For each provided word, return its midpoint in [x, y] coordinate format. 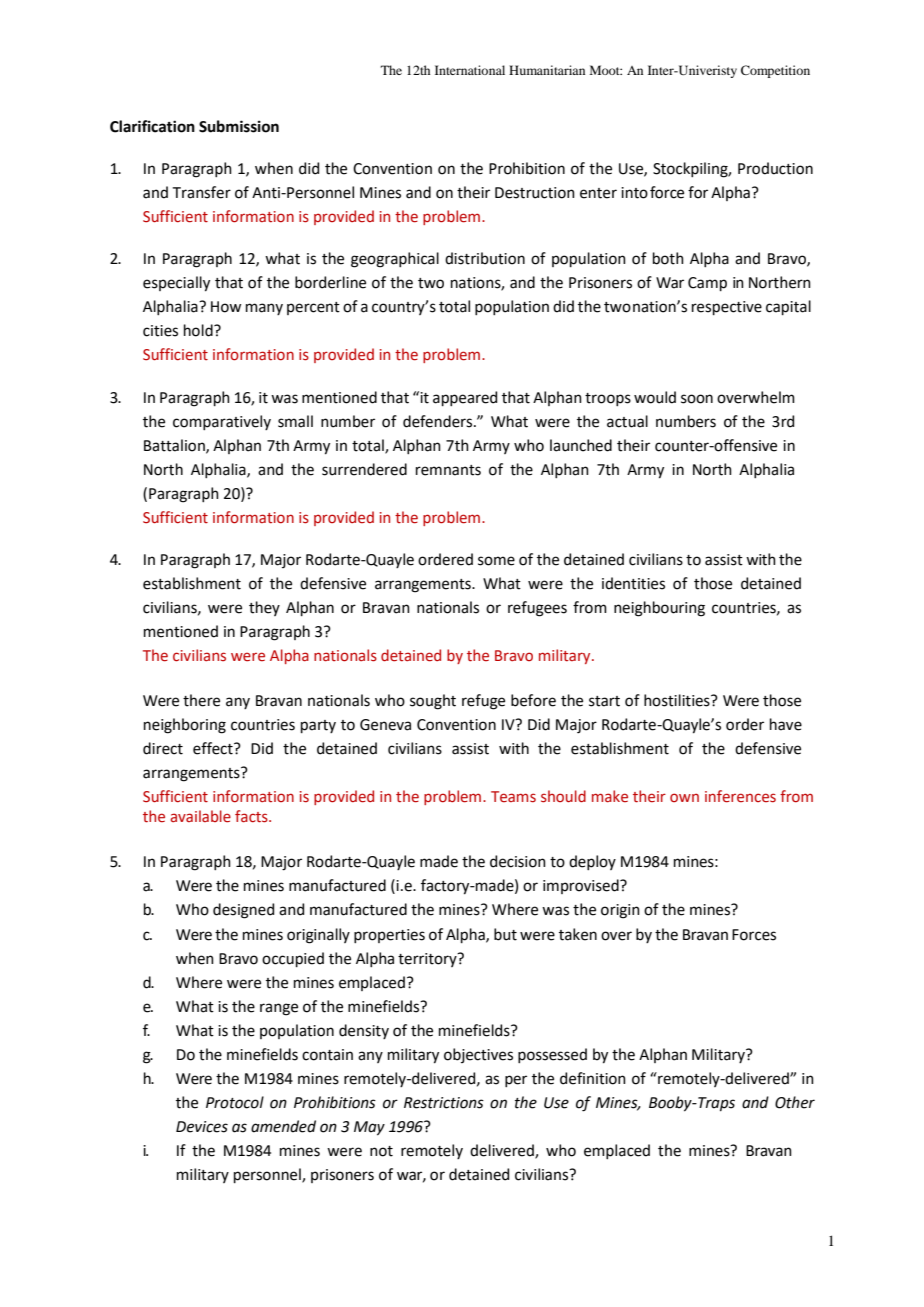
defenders [439, 421]
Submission [239, 126]
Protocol [235, 1102]
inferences [740, 796]
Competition [775, 71]
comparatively [222, 422]
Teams [513, 797]
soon [697, 399]
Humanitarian [547, 70]
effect [214, 748]
